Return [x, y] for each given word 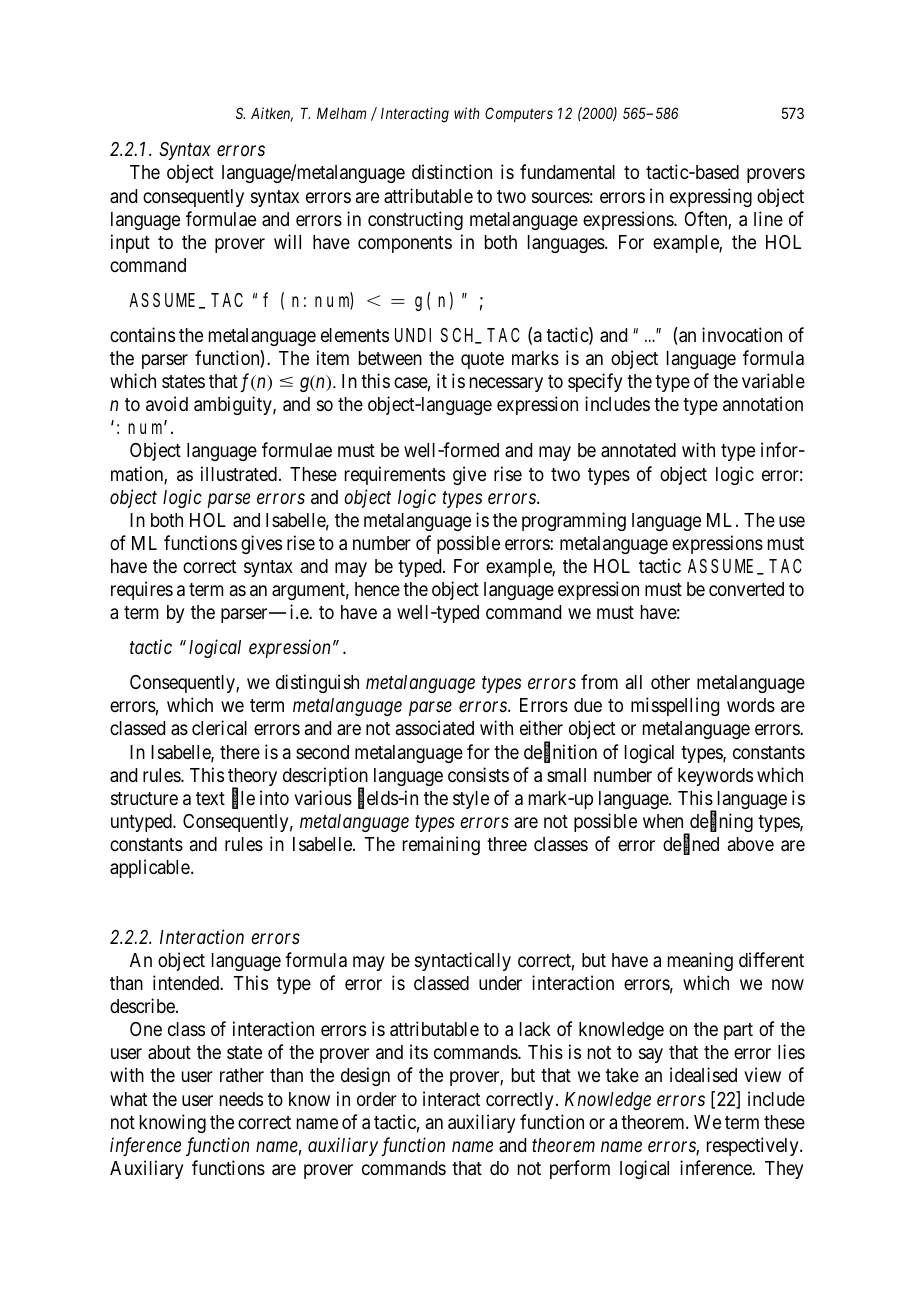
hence [377, 589]
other [670, 682]
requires [142, 590]
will [287, 241]
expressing [711, 197]
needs [241, 1099]
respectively [754, 1146]
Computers [519, 114]
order [377, 1099]
